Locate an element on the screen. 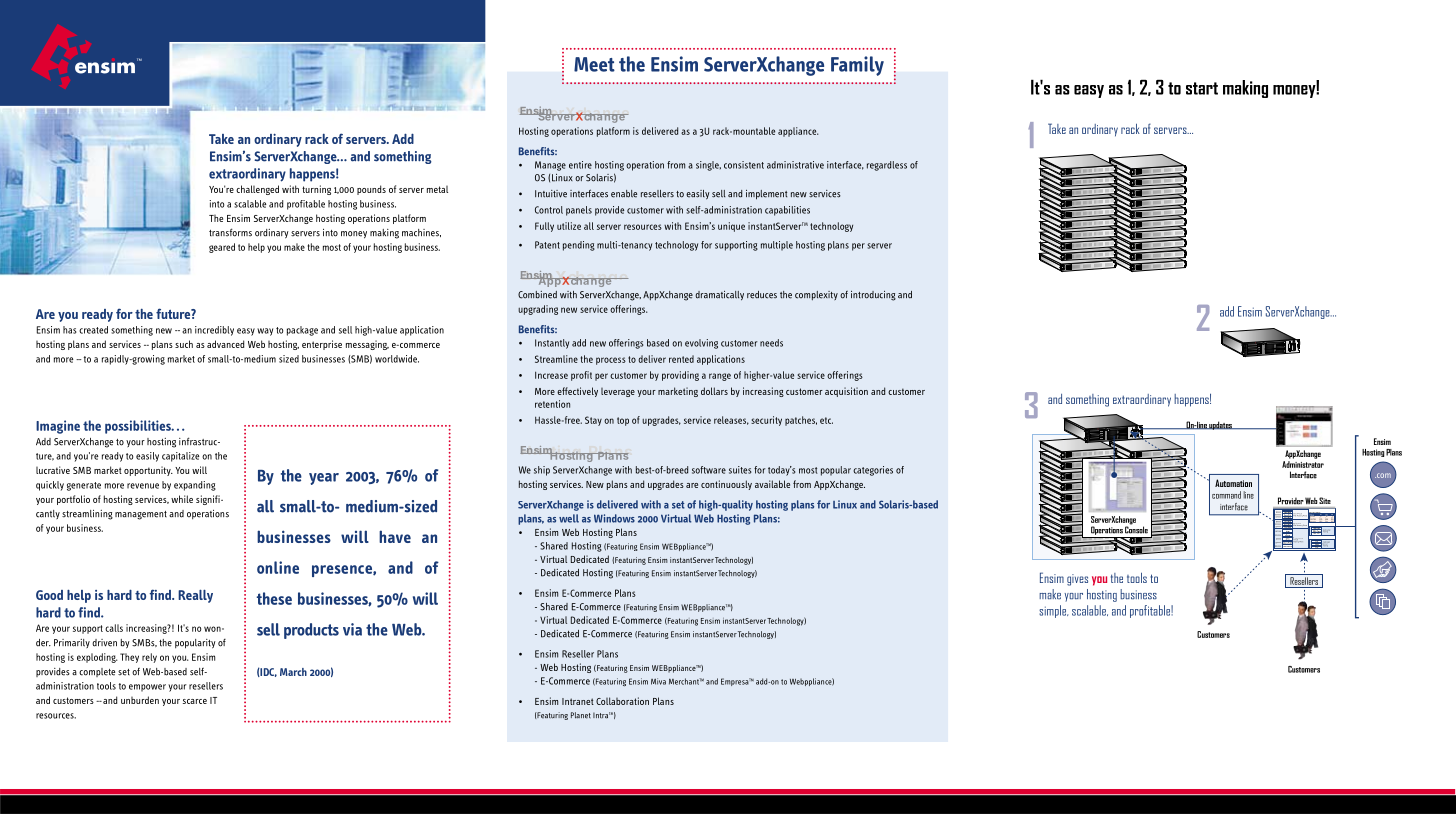  simple is located at coordinates (1053, 611).
